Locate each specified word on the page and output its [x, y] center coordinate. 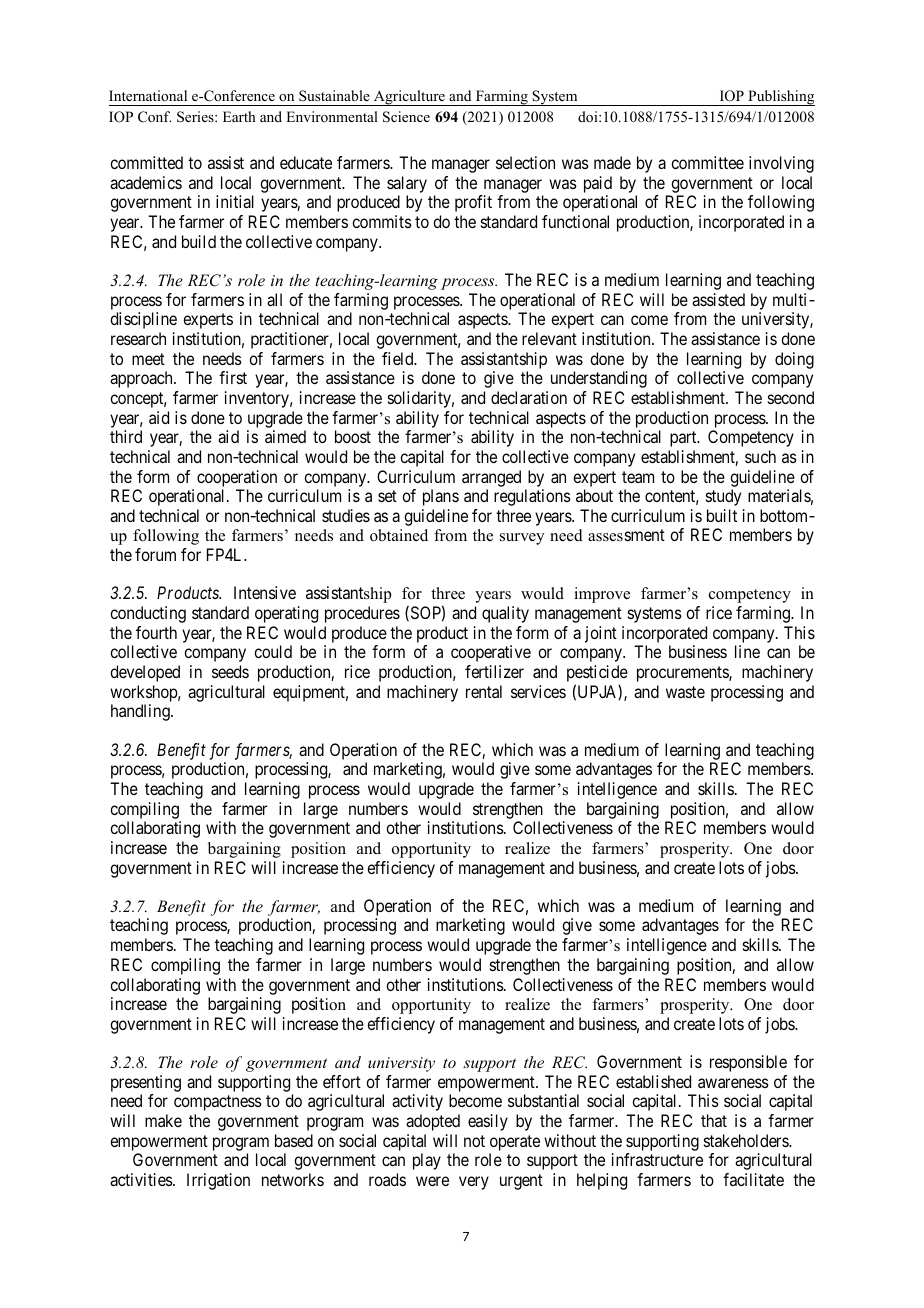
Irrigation [218, 1181]
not [474, 1141]
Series [196, 117]
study [723, 497]
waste [685, 692]
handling [141, 712]
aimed [285, 436]
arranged [491, 478]
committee [707, 162]
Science [406, 117]
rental [484, 691]
